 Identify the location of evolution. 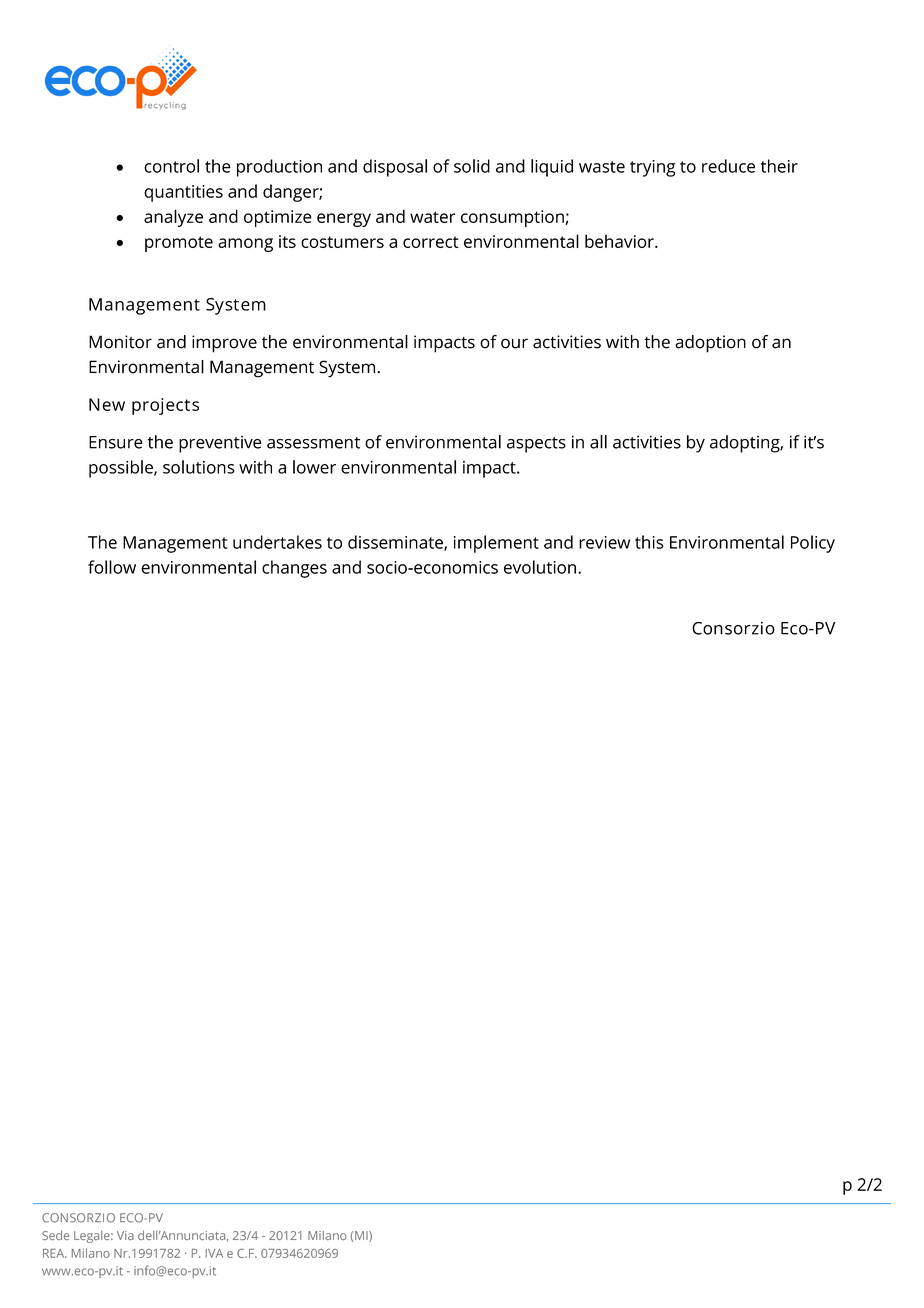
(540, 567).
